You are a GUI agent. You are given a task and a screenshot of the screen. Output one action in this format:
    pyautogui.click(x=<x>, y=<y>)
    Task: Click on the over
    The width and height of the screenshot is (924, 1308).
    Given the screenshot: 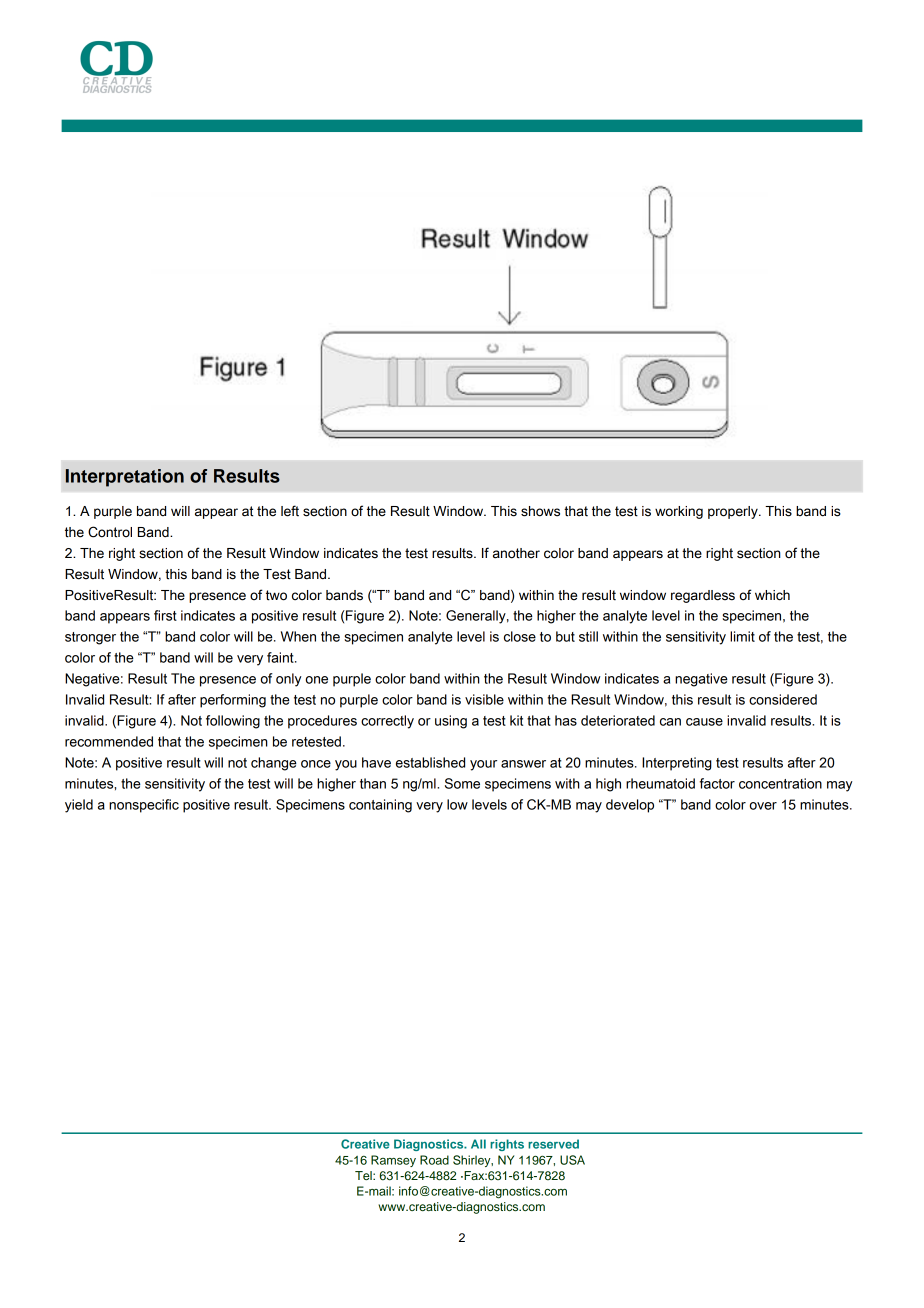 What is the action you would take?
    pyautogui.click(x=763, y=806)
